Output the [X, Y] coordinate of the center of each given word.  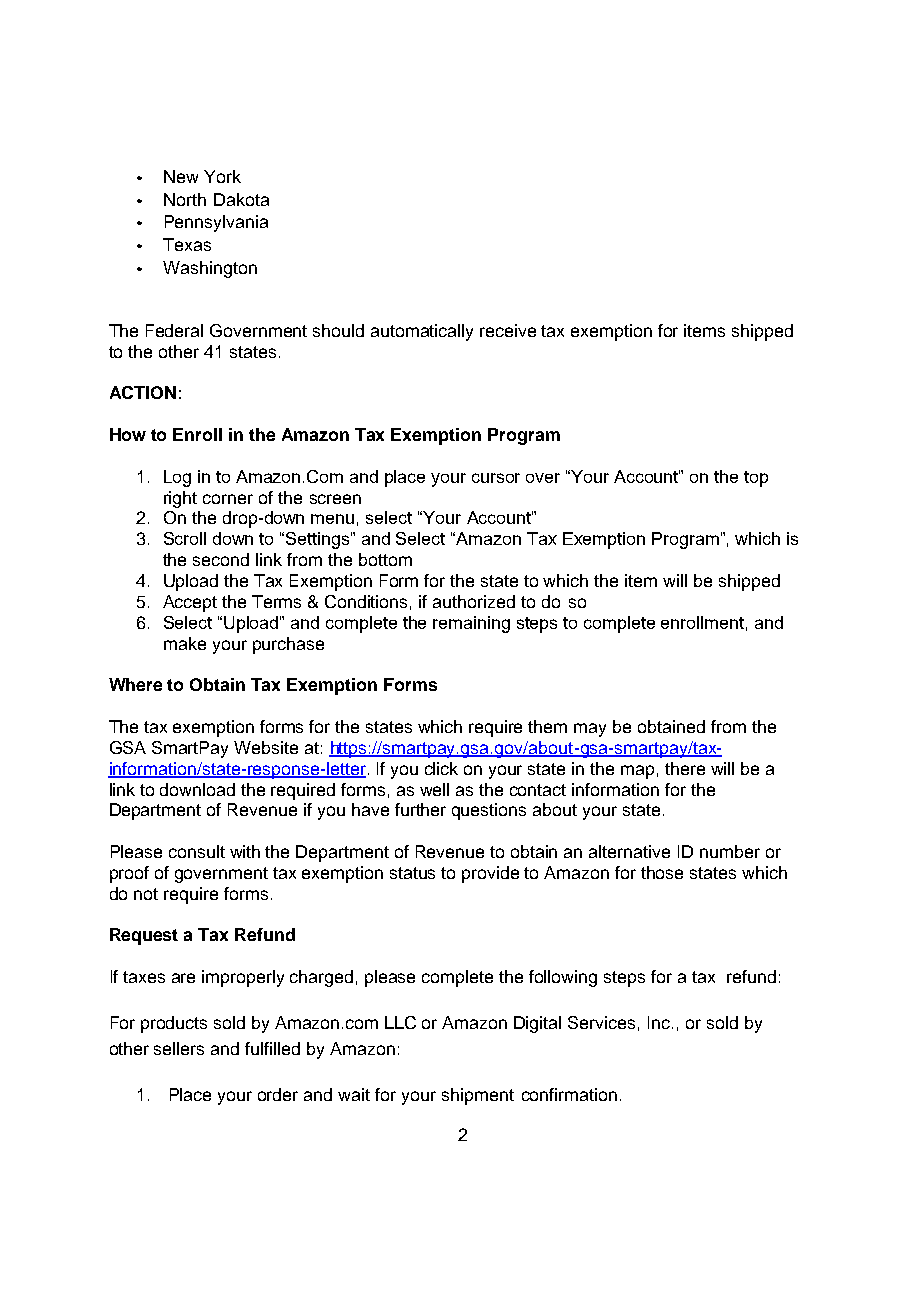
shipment [478, 1096]
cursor [496, 478]
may [590, 730]
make [185, 643]
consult [197, 851]
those [662, 872]
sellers [179, 1048]
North [185, 199]
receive [508, 330]
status [412, 873]
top [756, 479]
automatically [422, 332]
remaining [471, 624]
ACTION [143, 392]
